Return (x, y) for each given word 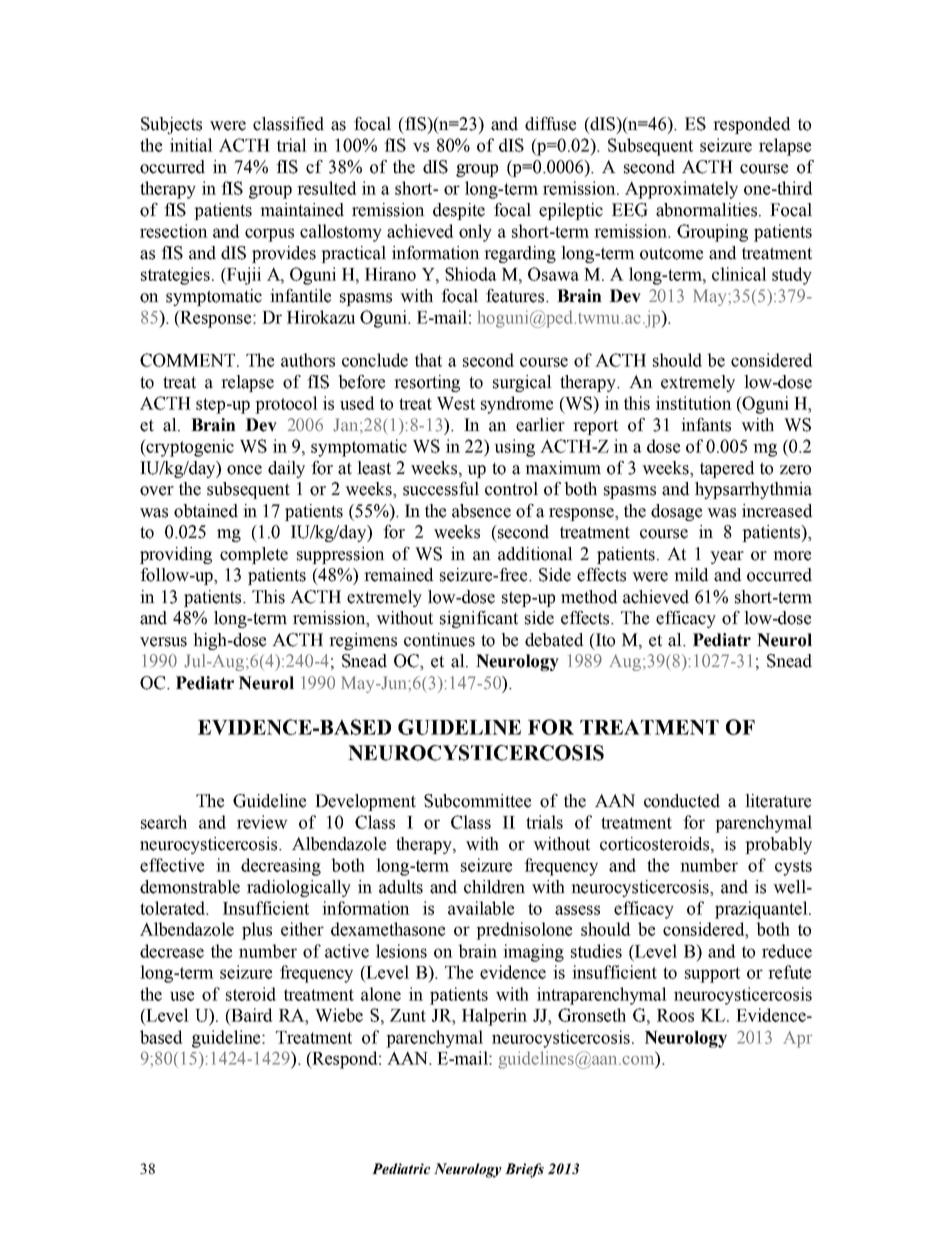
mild (691, 575)
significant (479, 619)
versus (163, 642)
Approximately (681, 190)
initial (191, 145)
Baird (250, 1015)
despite (459, 211)
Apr (798, 1039)
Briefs (524, 1170)
